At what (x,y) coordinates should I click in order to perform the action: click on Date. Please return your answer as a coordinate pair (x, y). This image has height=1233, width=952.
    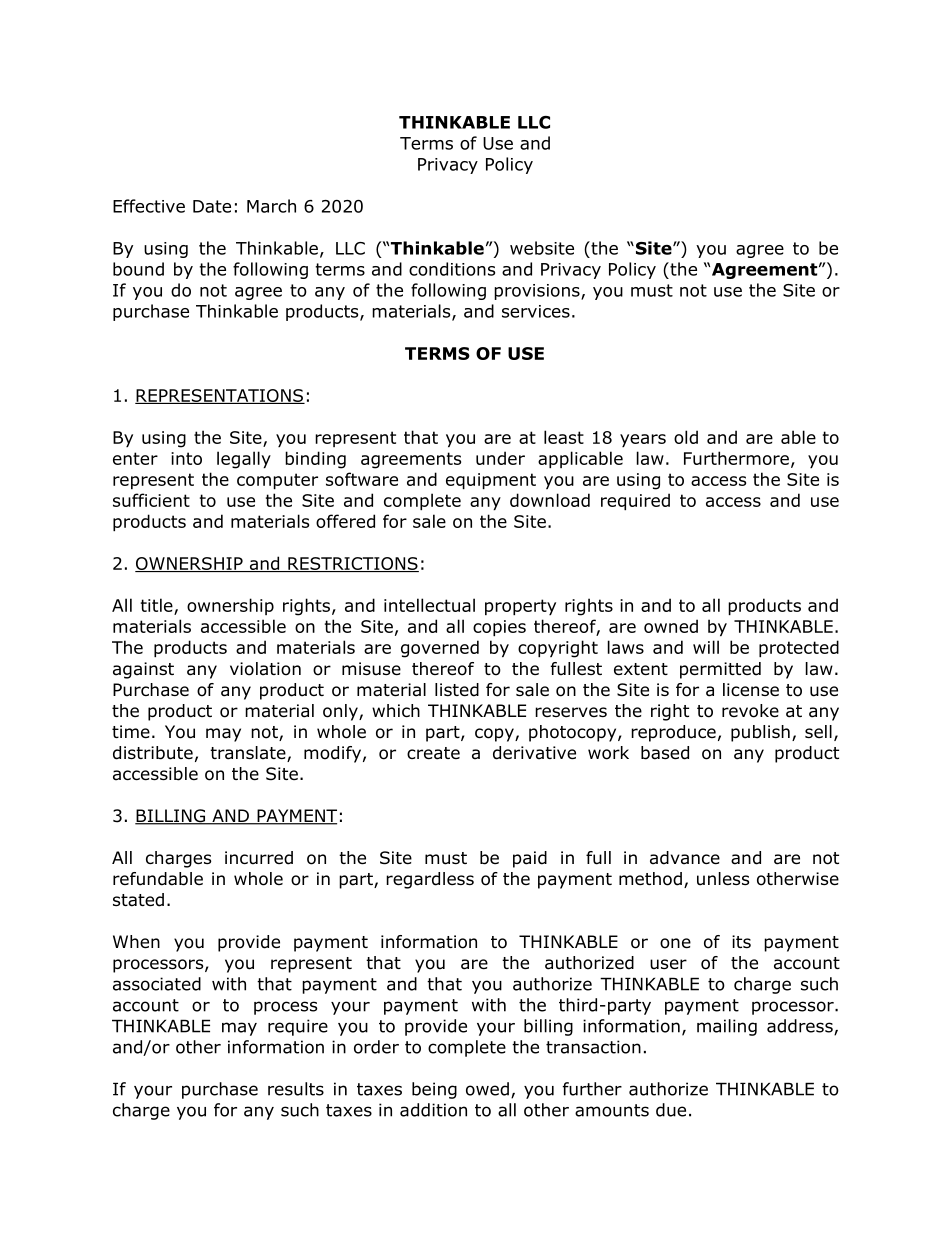
    Looking at the image, I should click on (212, 206).
